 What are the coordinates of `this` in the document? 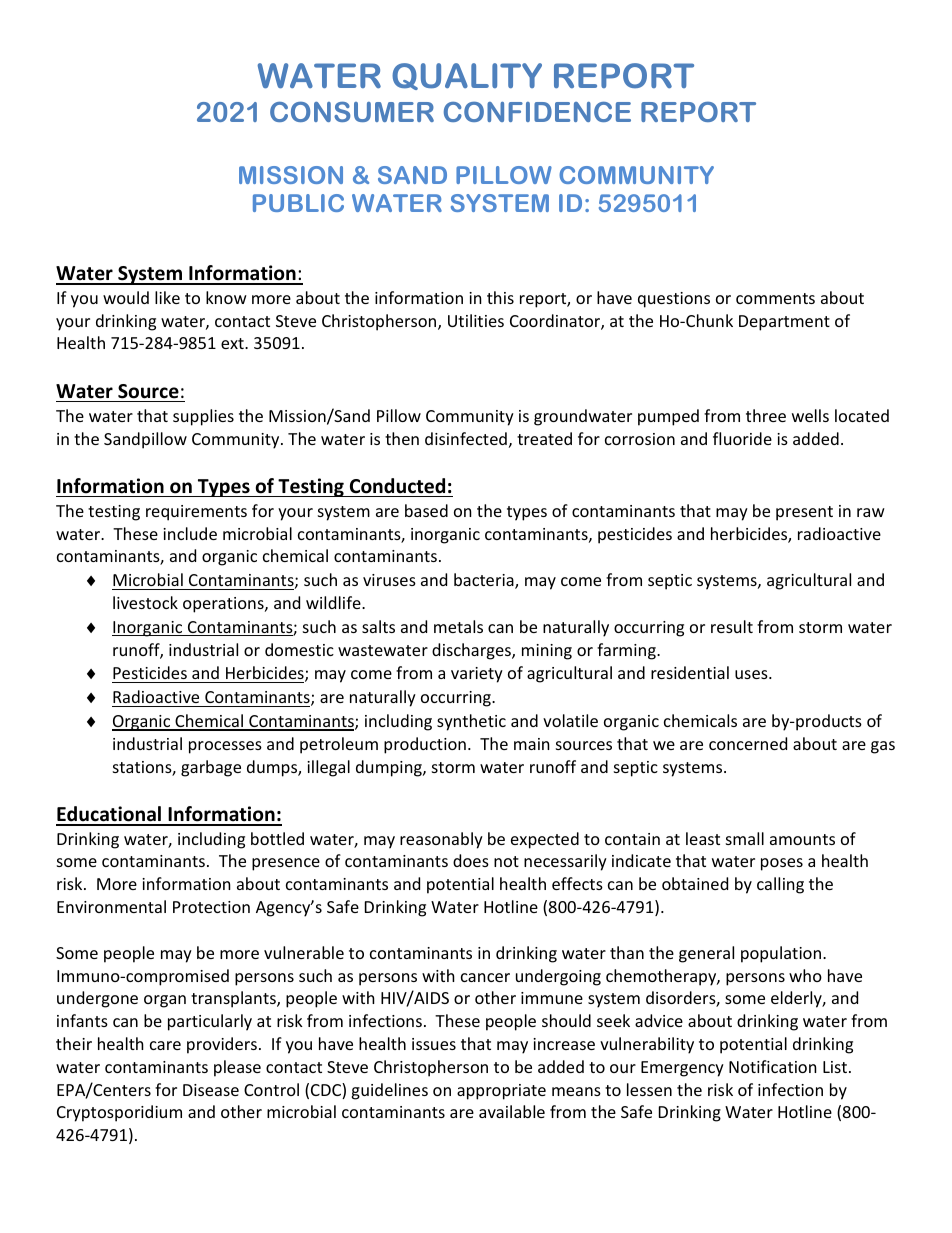 It's located at (500, 297).
